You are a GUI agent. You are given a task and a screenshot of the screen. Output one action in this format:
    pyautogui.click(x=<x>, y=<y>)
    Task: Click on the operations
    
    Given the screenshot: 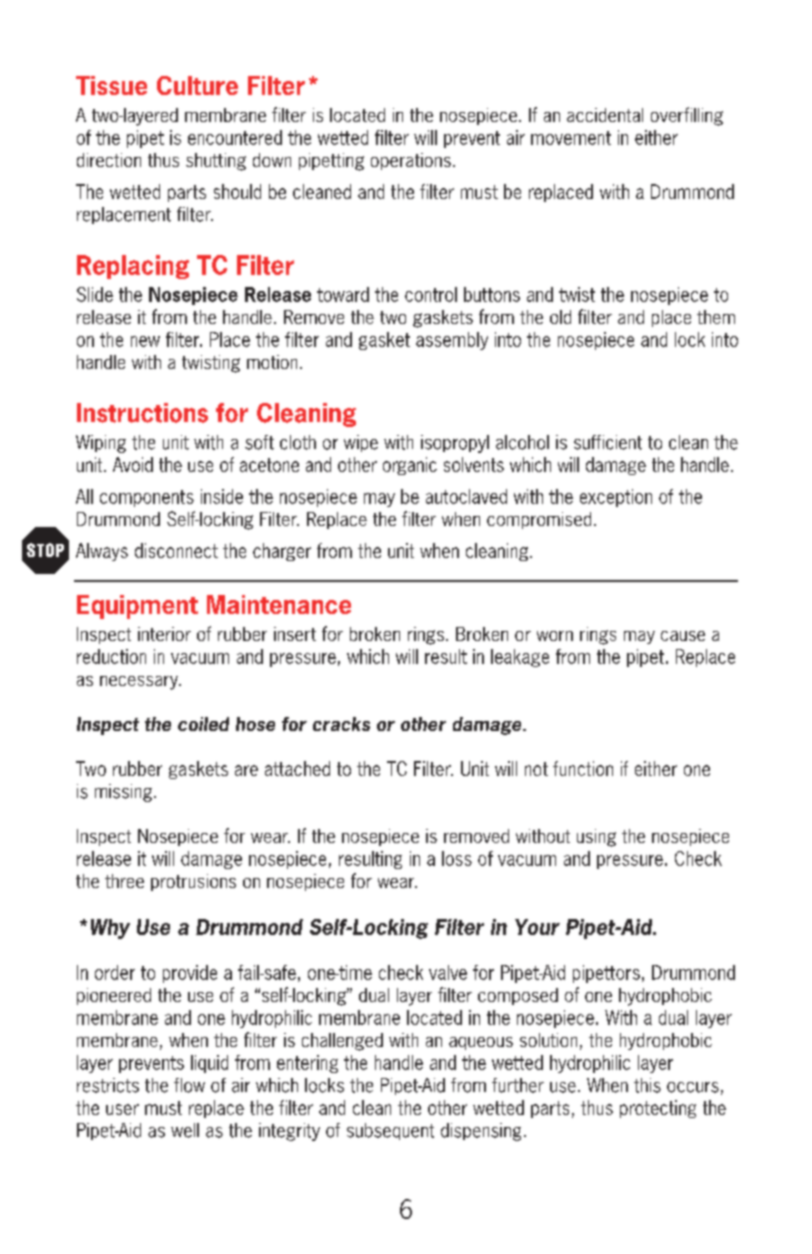 What is the action you would take?
    pyautogui.click(x=411, y=161)
